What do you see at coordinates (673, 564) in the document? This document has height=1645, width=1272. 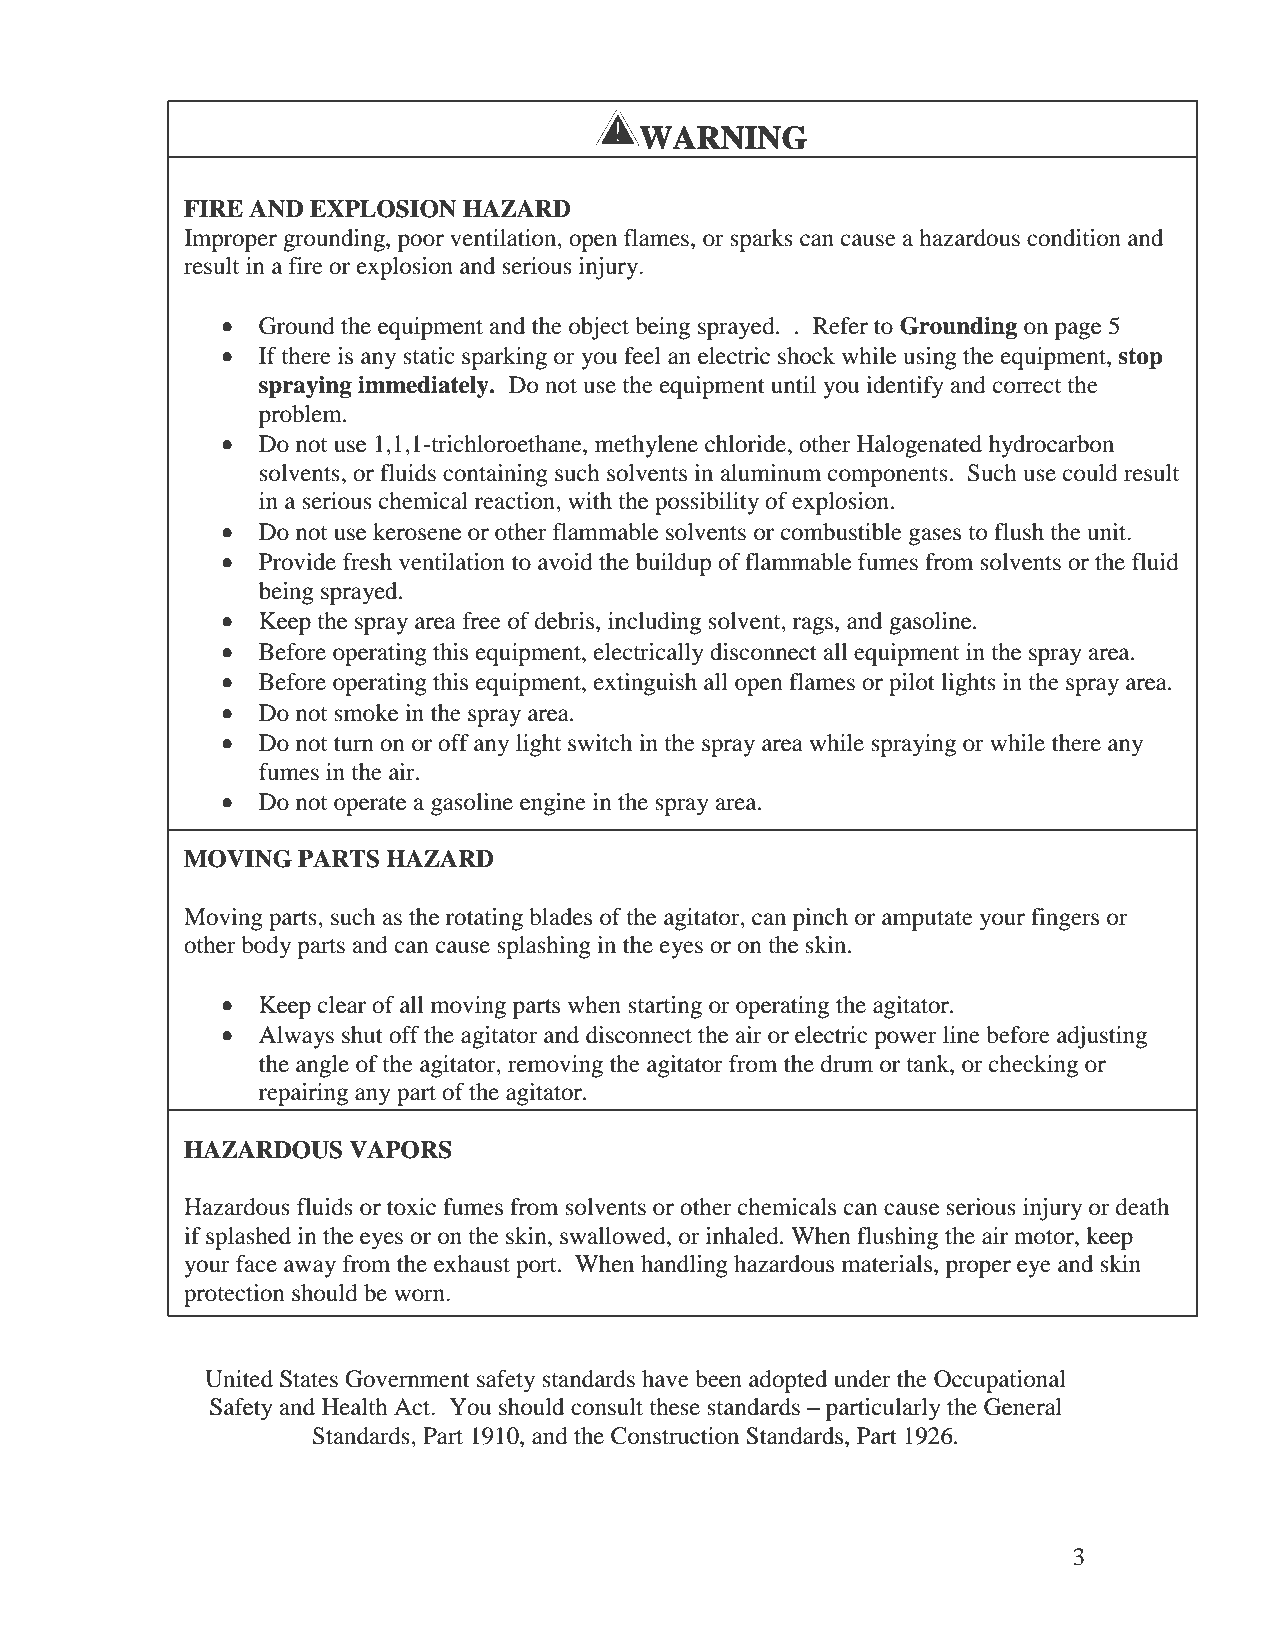 I see `buildup` at bounding box center [673, 564].
